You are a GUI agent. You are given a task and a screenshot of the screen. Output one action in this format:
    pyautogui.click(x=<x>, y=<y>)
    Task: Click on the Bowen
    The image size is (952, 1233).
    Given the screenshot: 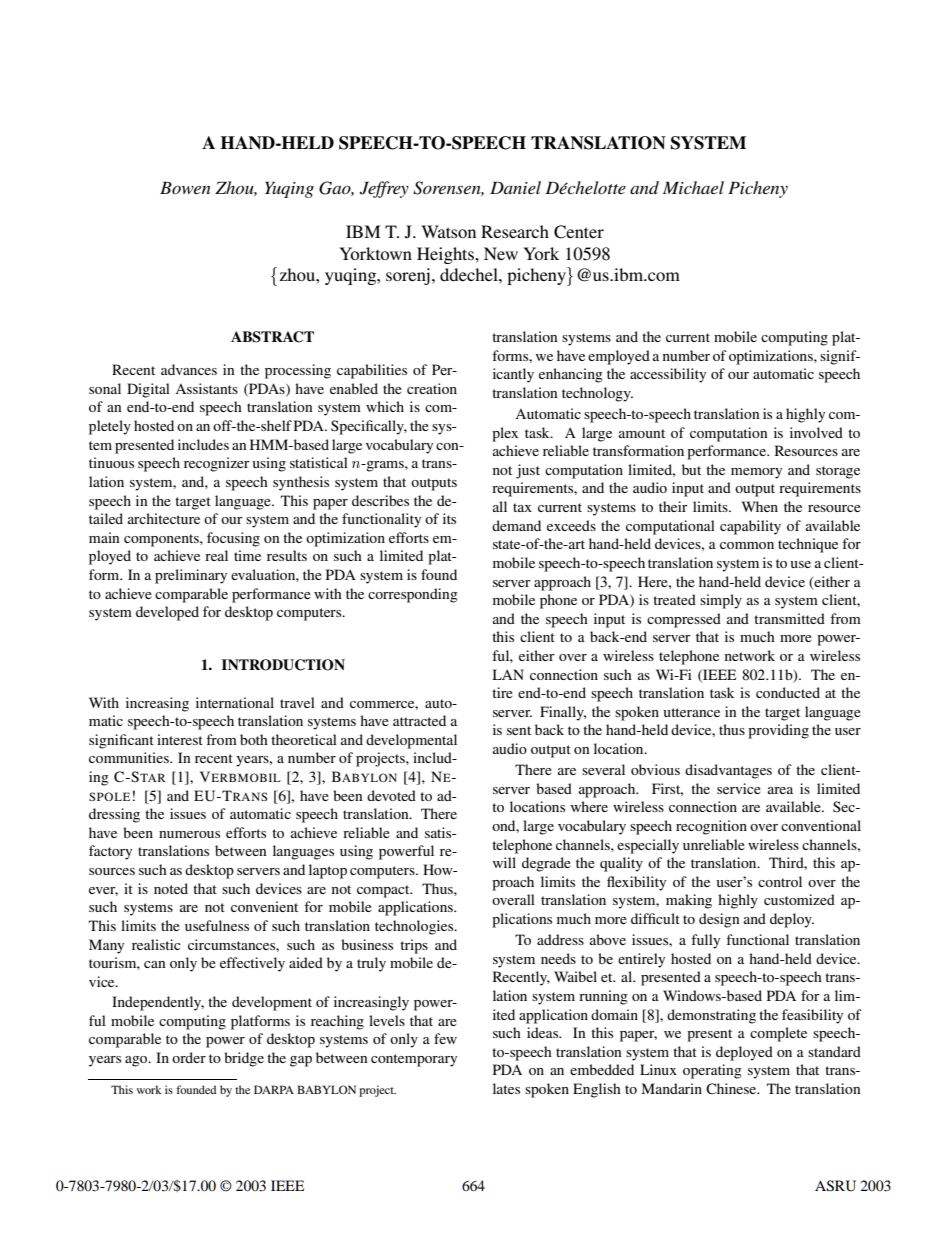 What is the action you would take?
    pyautogui.click(x=185, y=188)
